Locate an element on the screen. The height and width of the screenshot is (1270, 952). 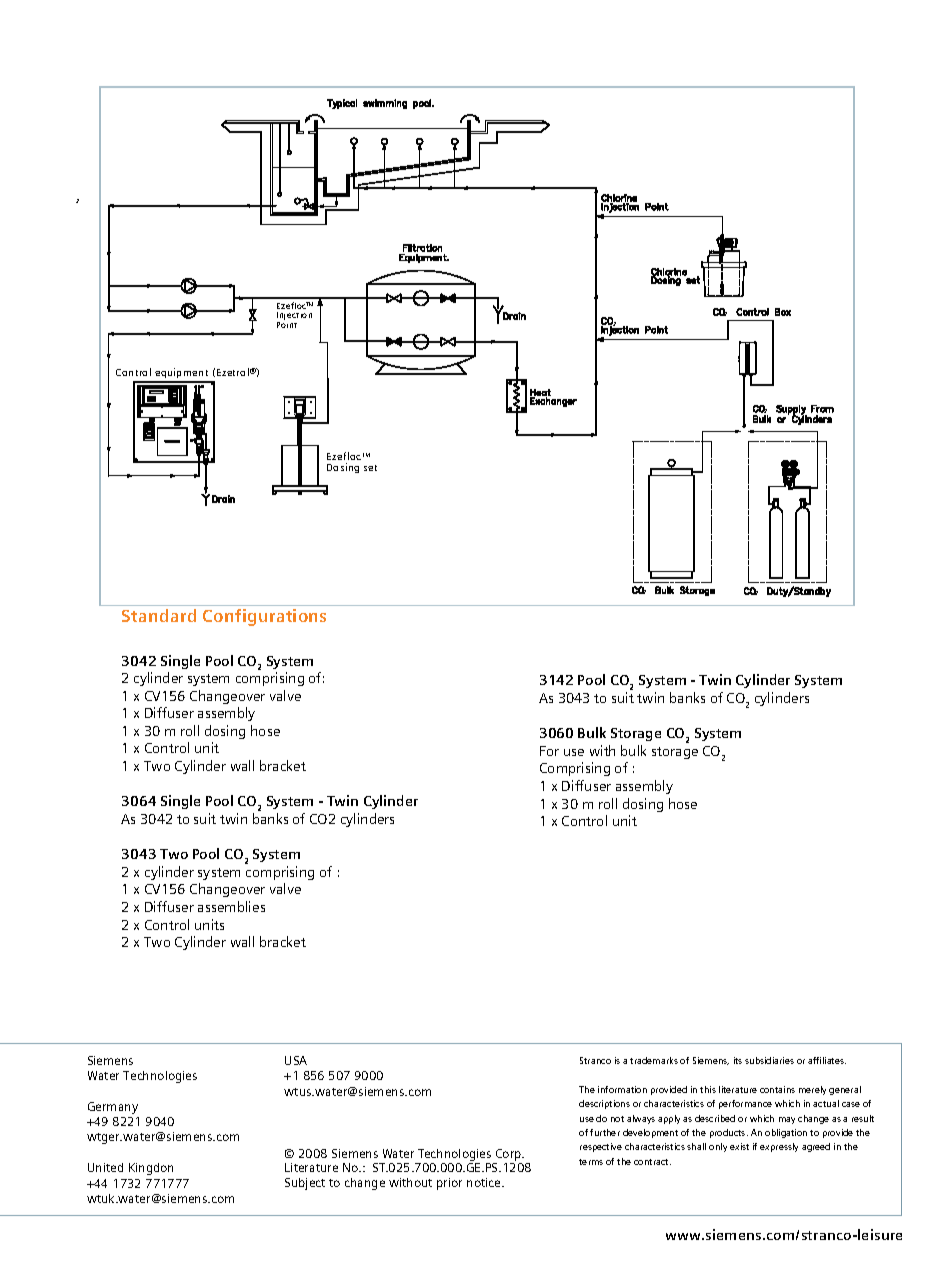
assemblies is located at coordinates (231, 906).
